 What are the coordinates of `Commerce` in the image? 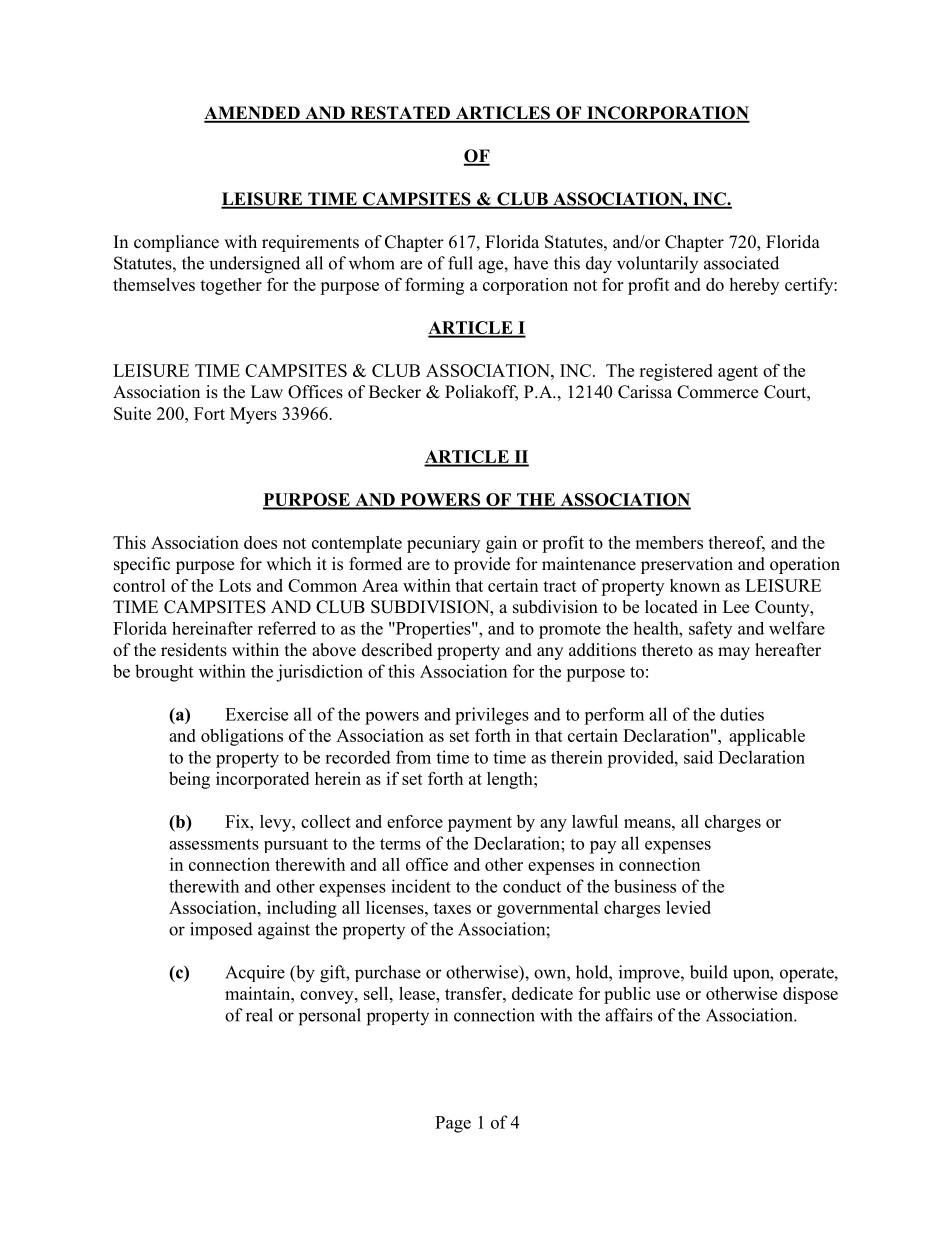 It's located at (717, 392).
